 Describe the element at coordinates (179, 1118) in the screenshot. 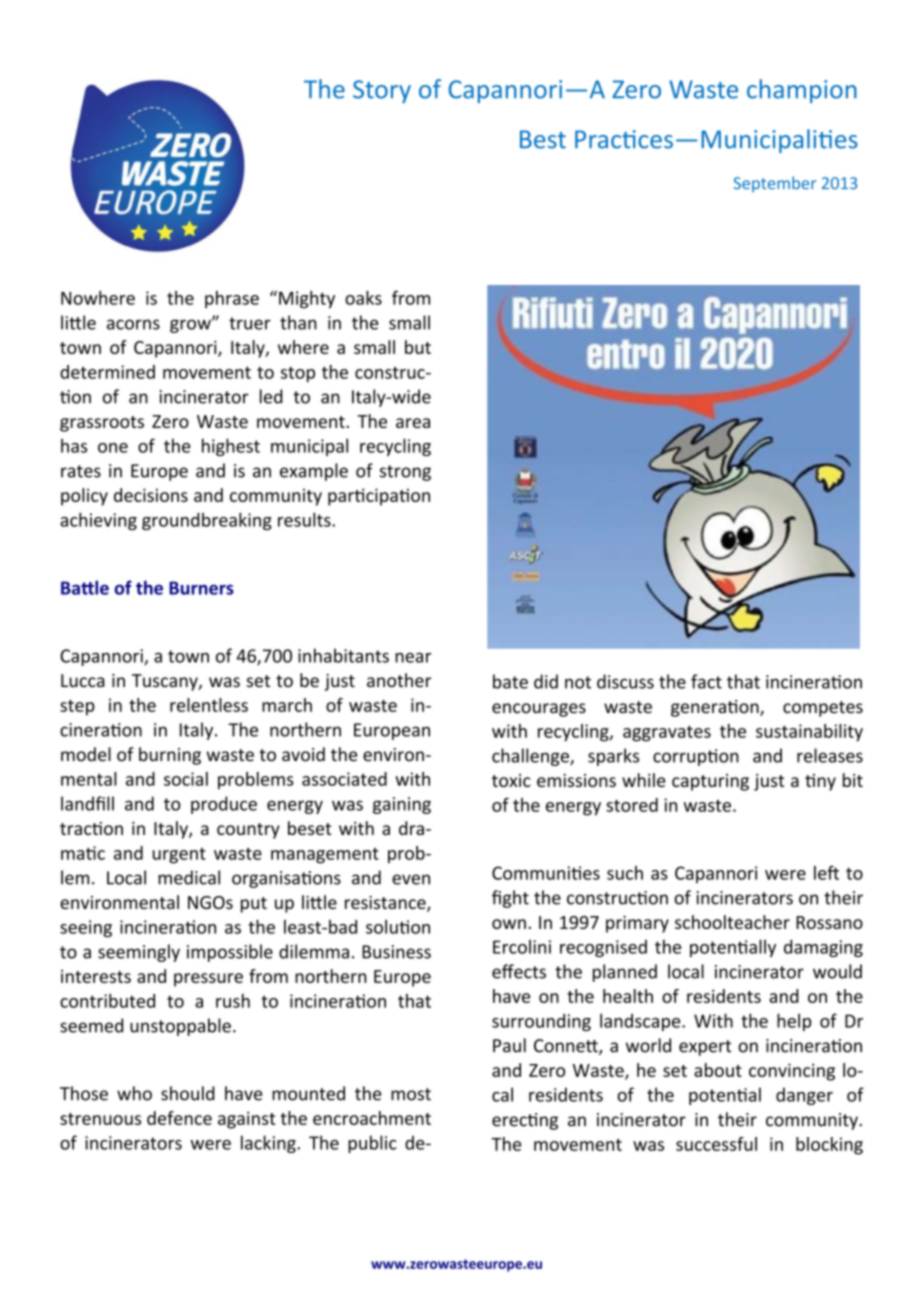

I see `defence` at that location.
